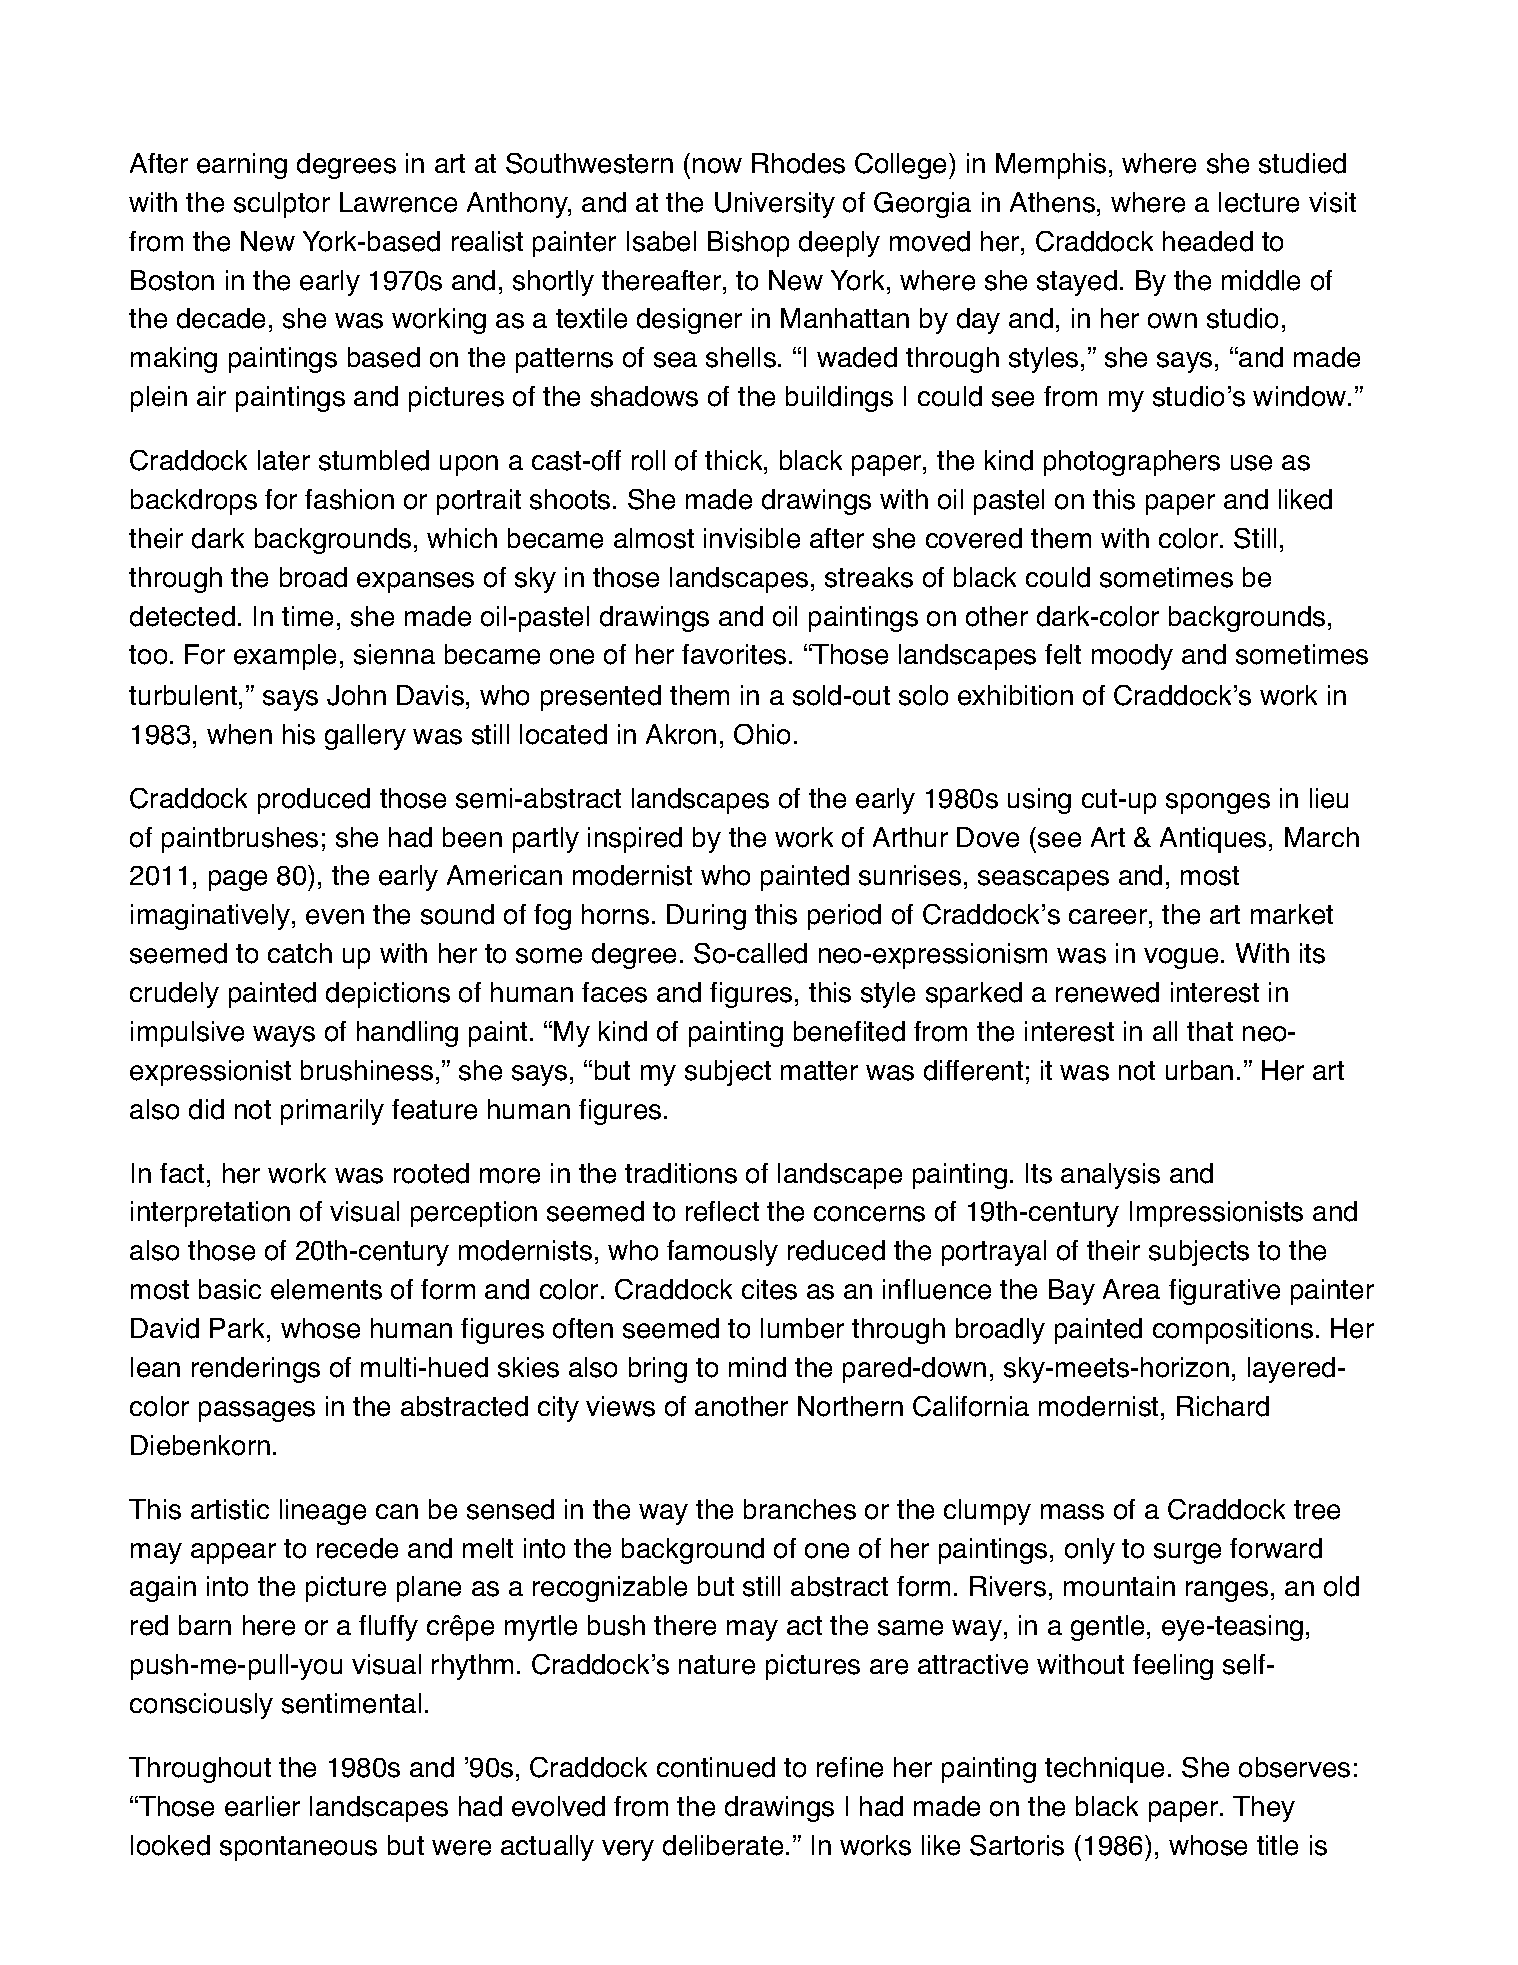 The width and height of the page is (1518, 1965). I want to click on sculptor, so click(282, 205).
